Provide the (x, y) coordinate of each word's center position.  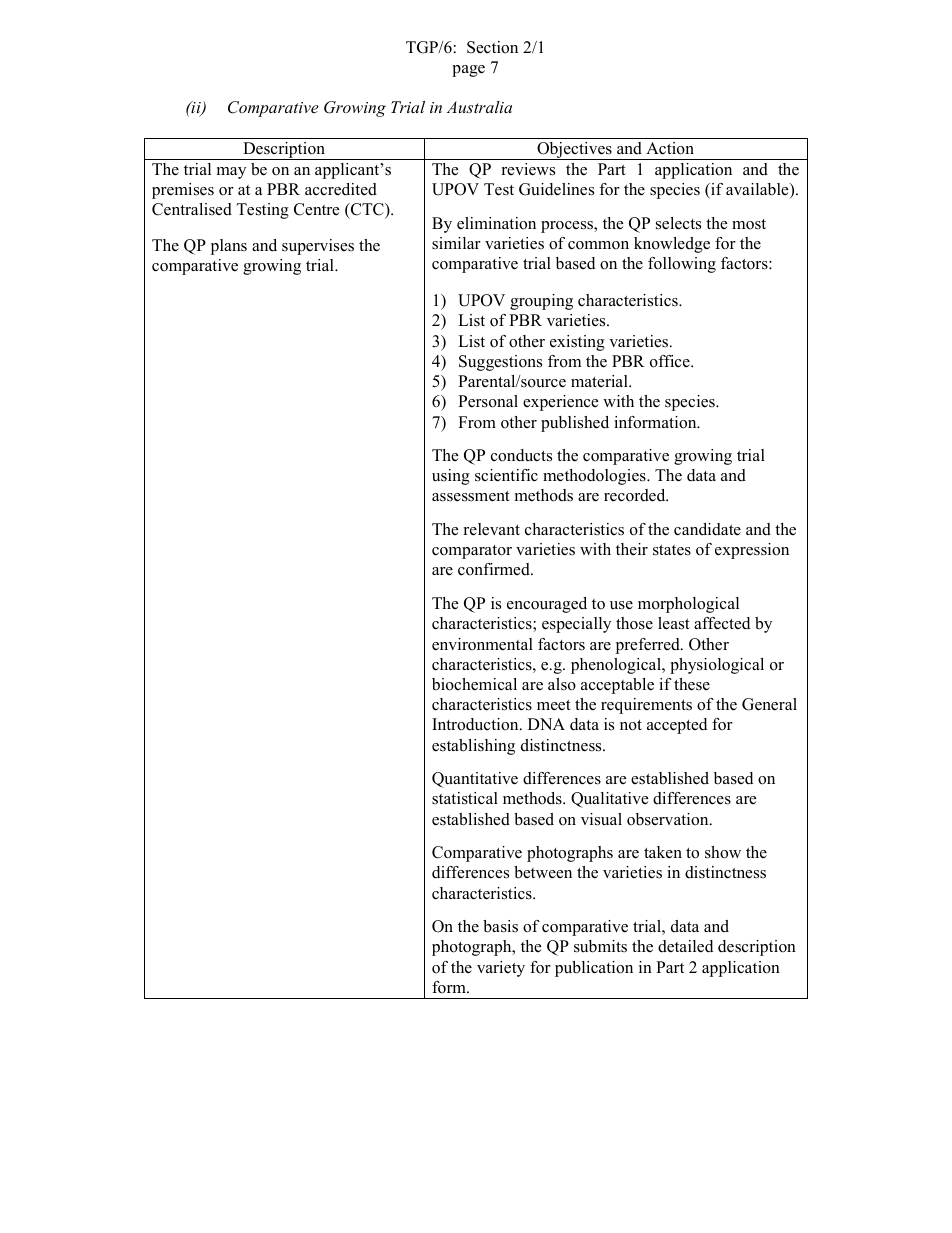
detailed (685, 946)
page (468, 71)
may (231, 173)
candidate (707, 529)
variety (501, 969)
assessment (471, 496)
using (451, 477)
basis (500, 926)
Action (670, 148)
